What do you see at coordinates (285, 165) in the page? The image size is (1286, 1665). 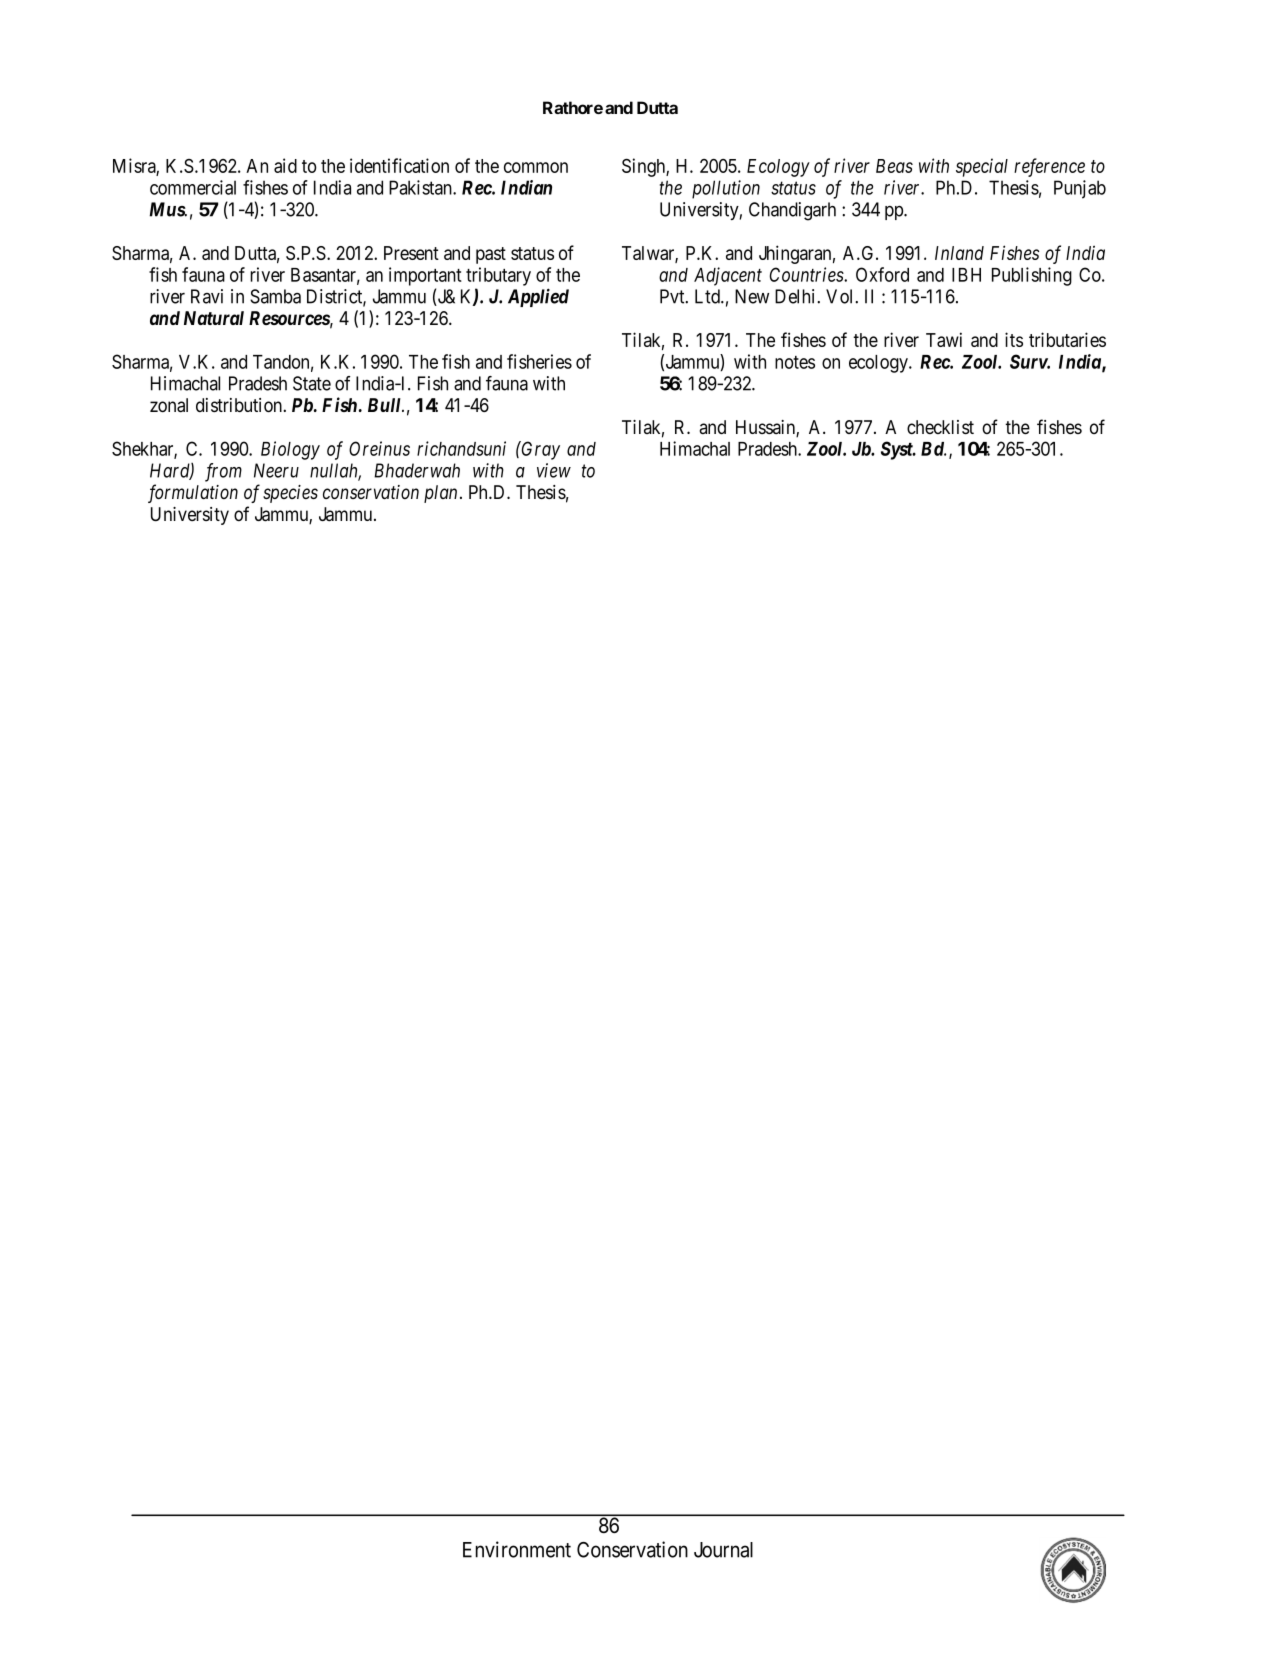 I see `aid` at bounding box center [285, 165].
